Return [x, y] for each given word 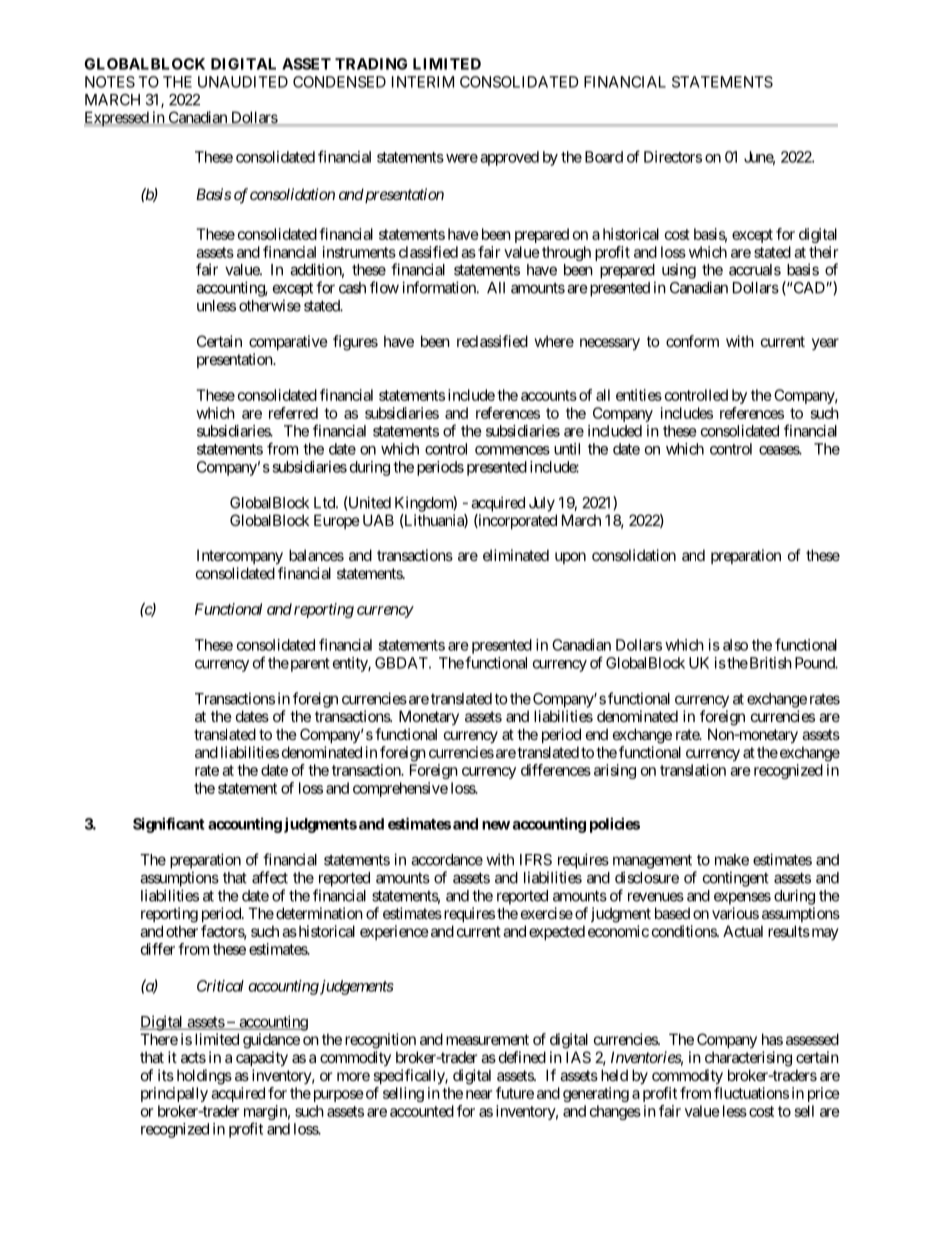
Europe [337, 521]
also [735, 645]
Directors [673, 157]
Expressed [117, 119]
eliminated [516, 555]
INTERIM [423, 82]
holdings [204, 1077]
